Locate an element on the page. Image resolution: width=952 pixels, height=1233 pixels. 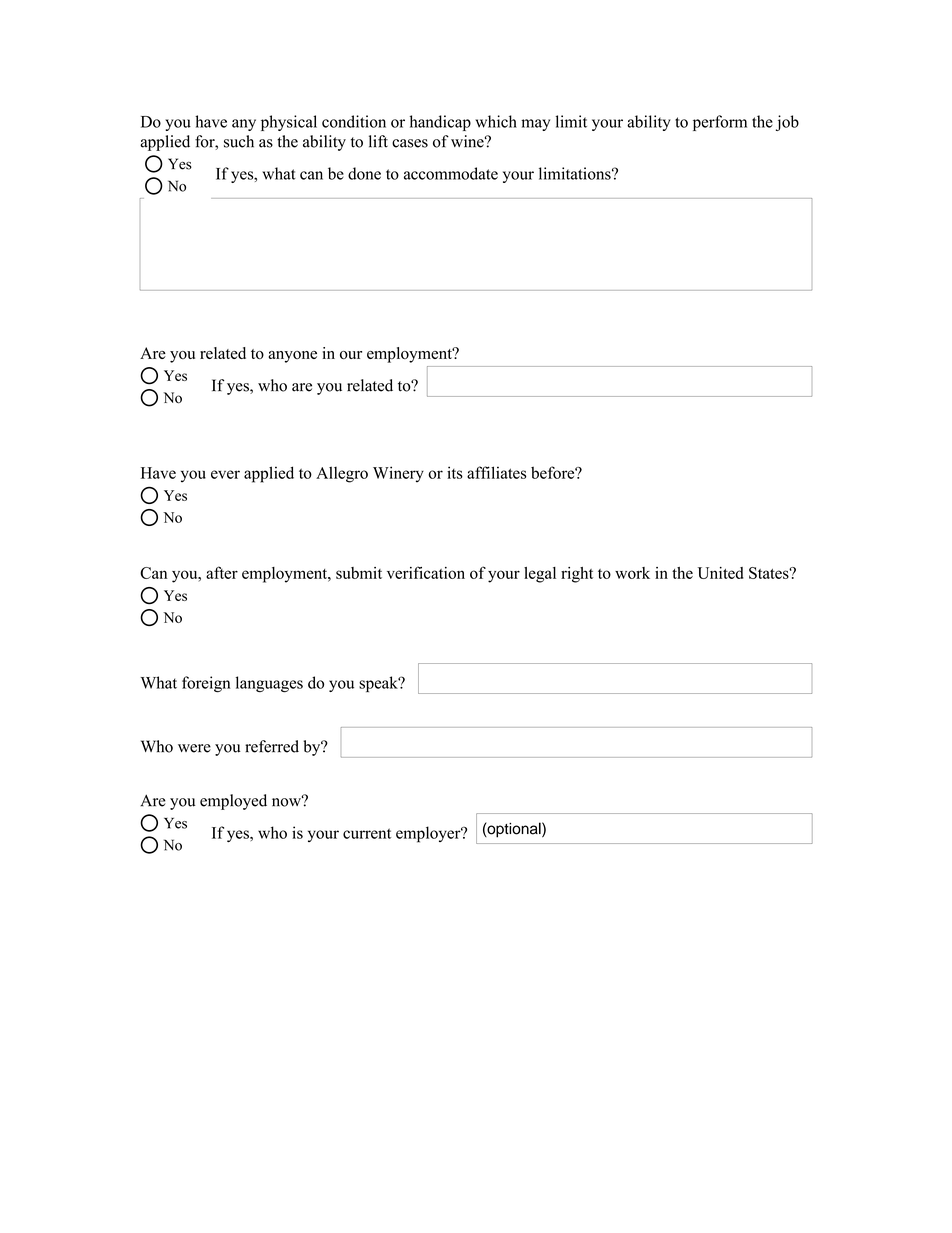
United is located at coordinates (720, 573).
